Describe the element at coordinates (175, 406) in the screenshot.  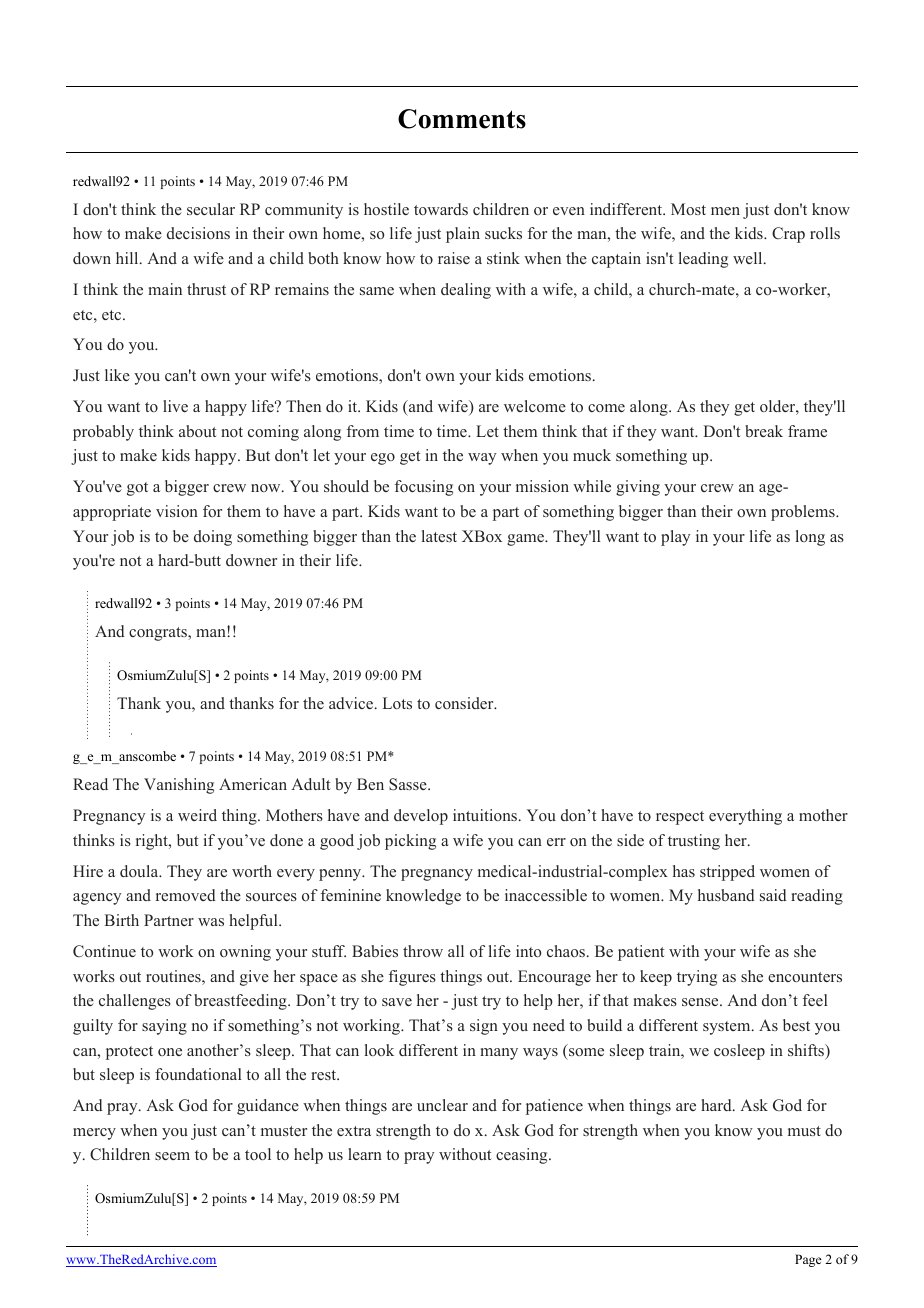
I see `live` at that location.
